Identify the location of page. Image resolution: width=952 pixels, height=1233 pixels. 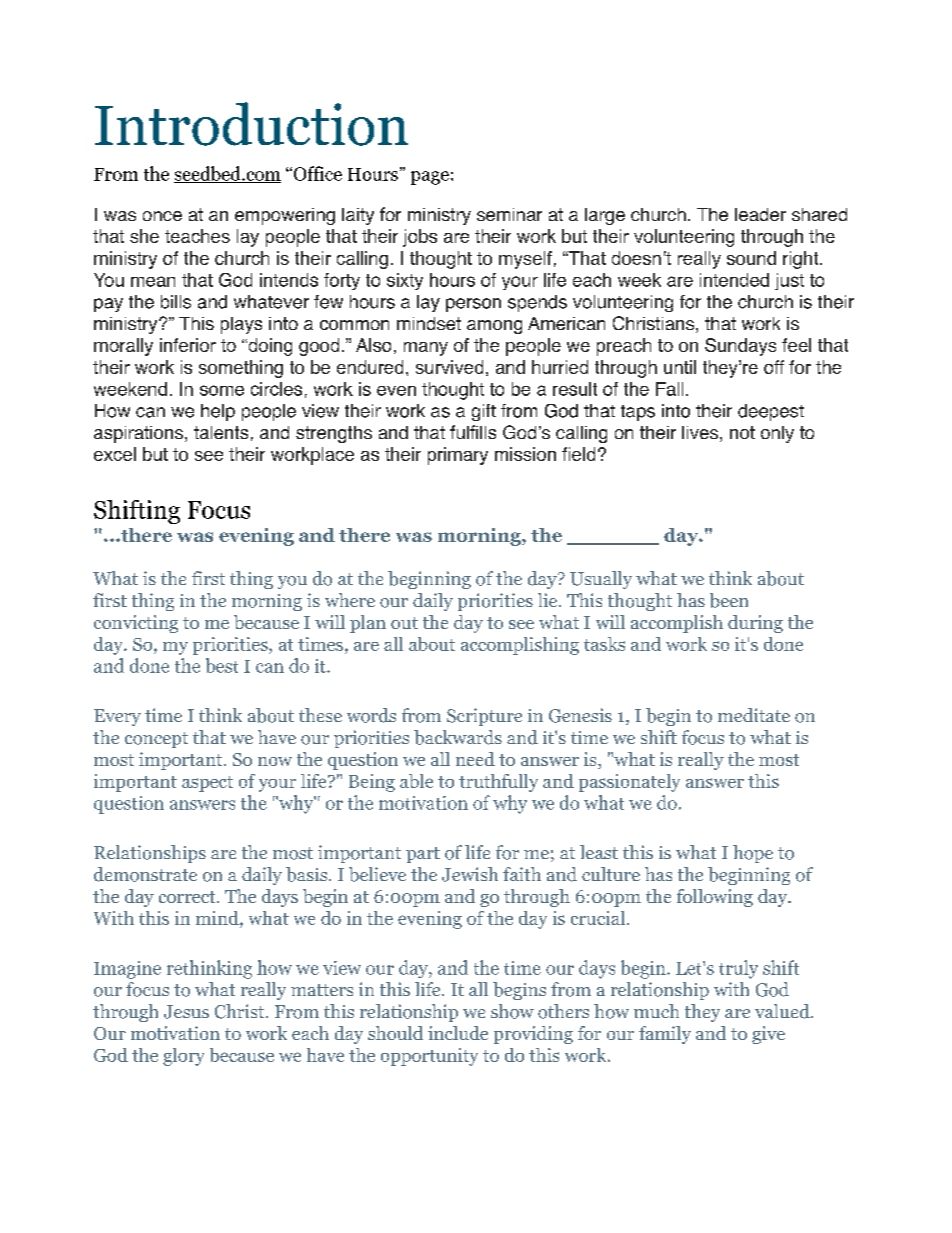
(430, 178).
